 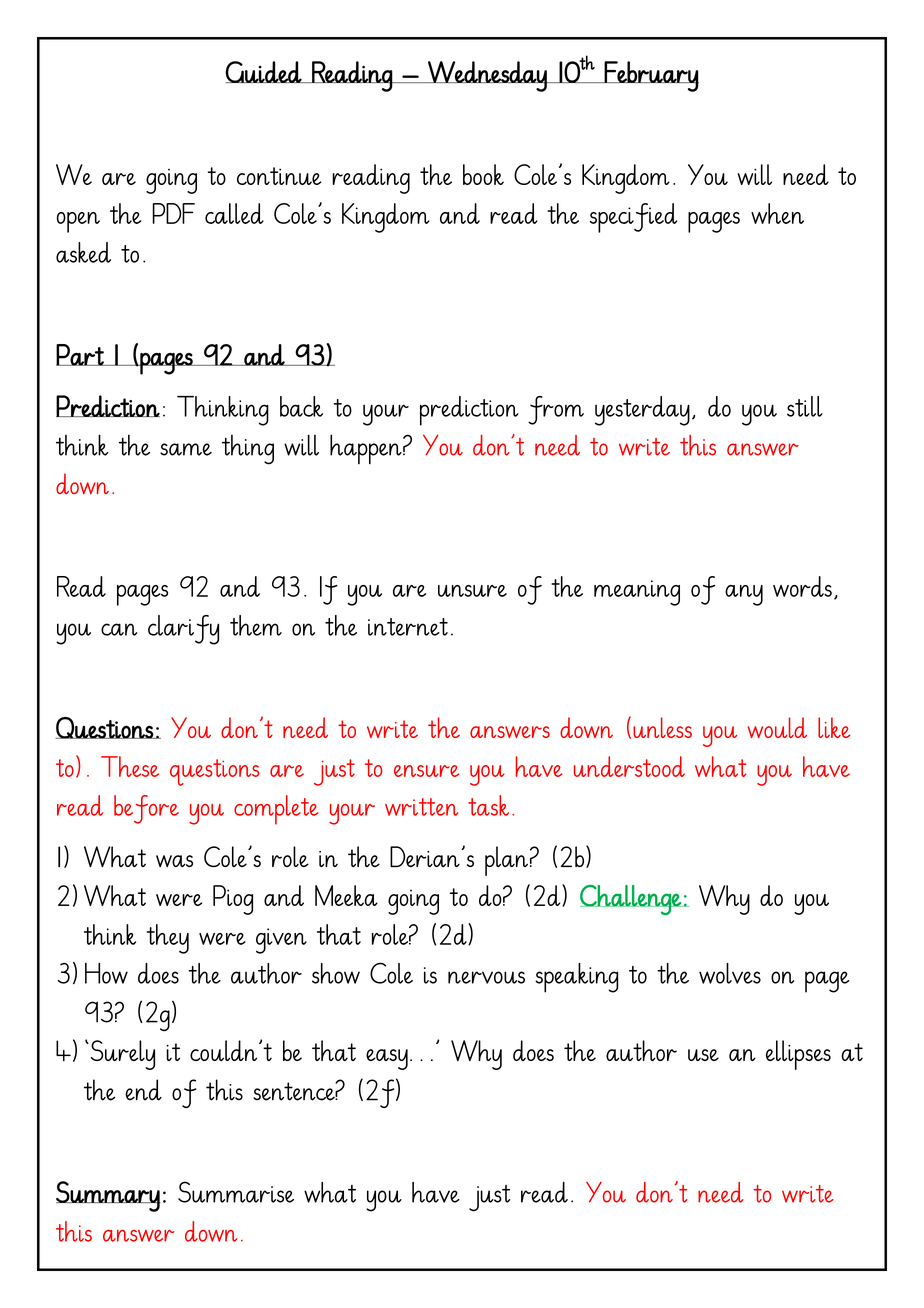 What do you see at coordinates (108, 1196) in the screenshot?
I see `Summary` at bounding box center [108, 1196].
